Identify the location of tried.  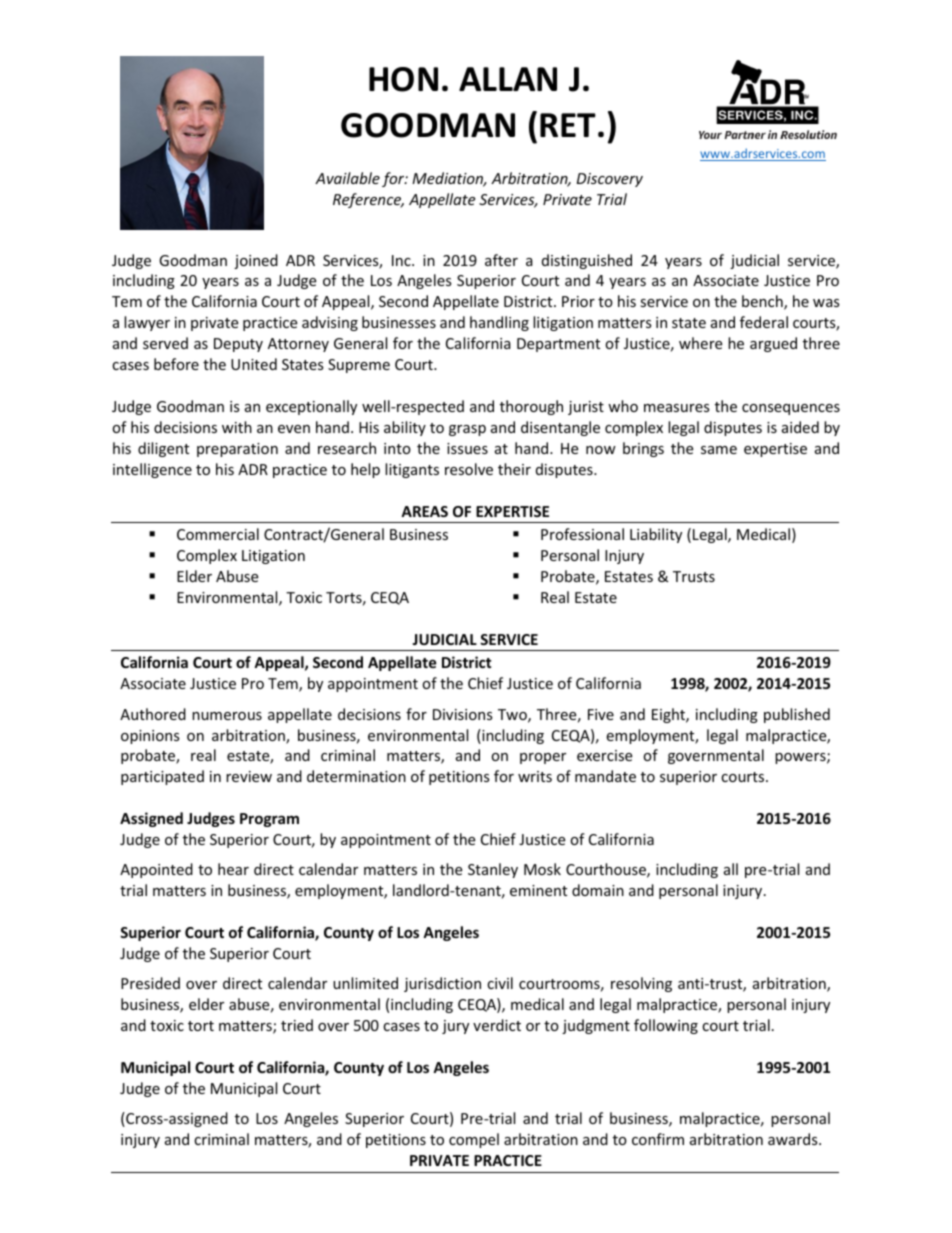
(297, 1025).
